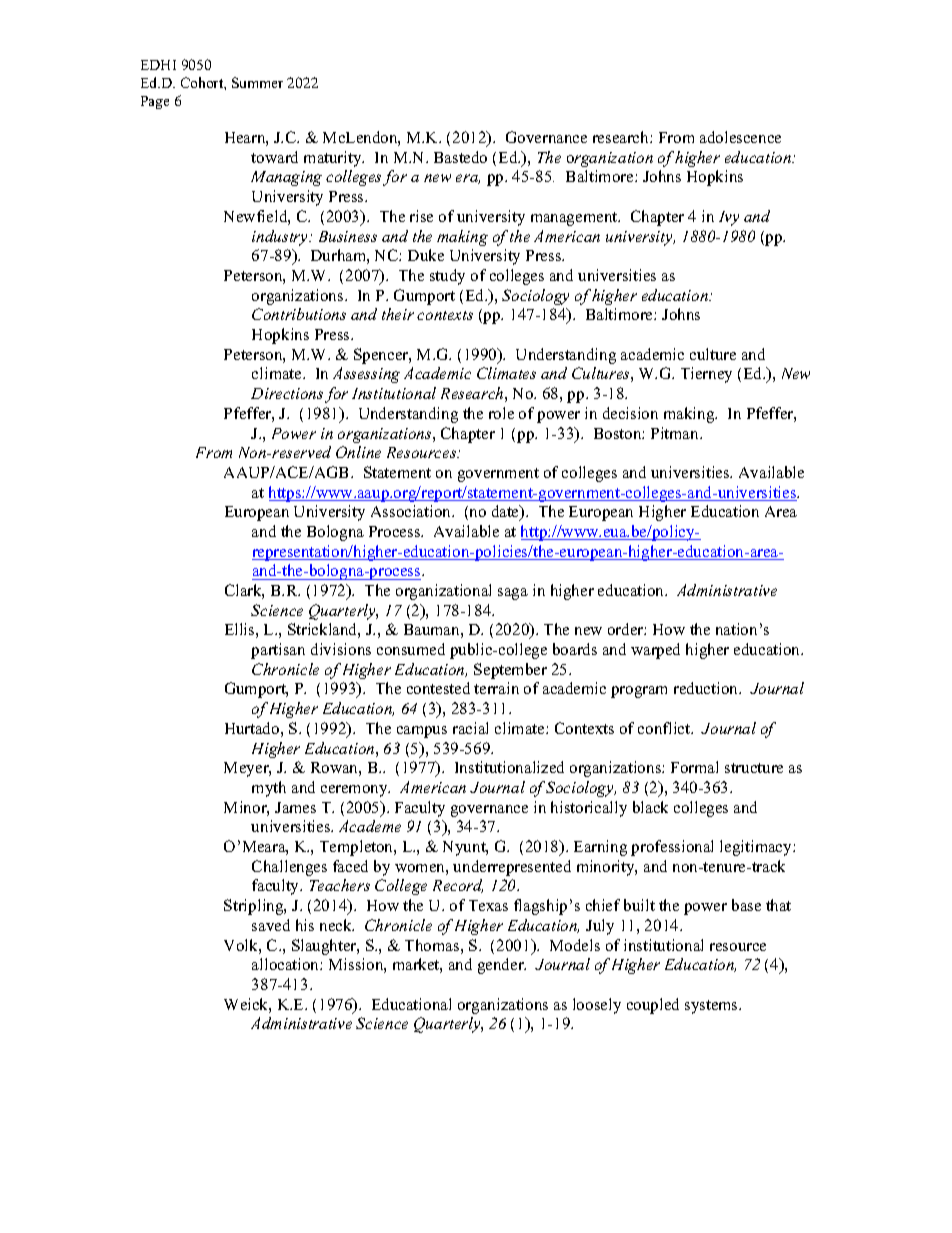 The height and width of the image is (1233, 952). Describe the element at coordinates (655, 651) in the image. I see `warped` at that location.
